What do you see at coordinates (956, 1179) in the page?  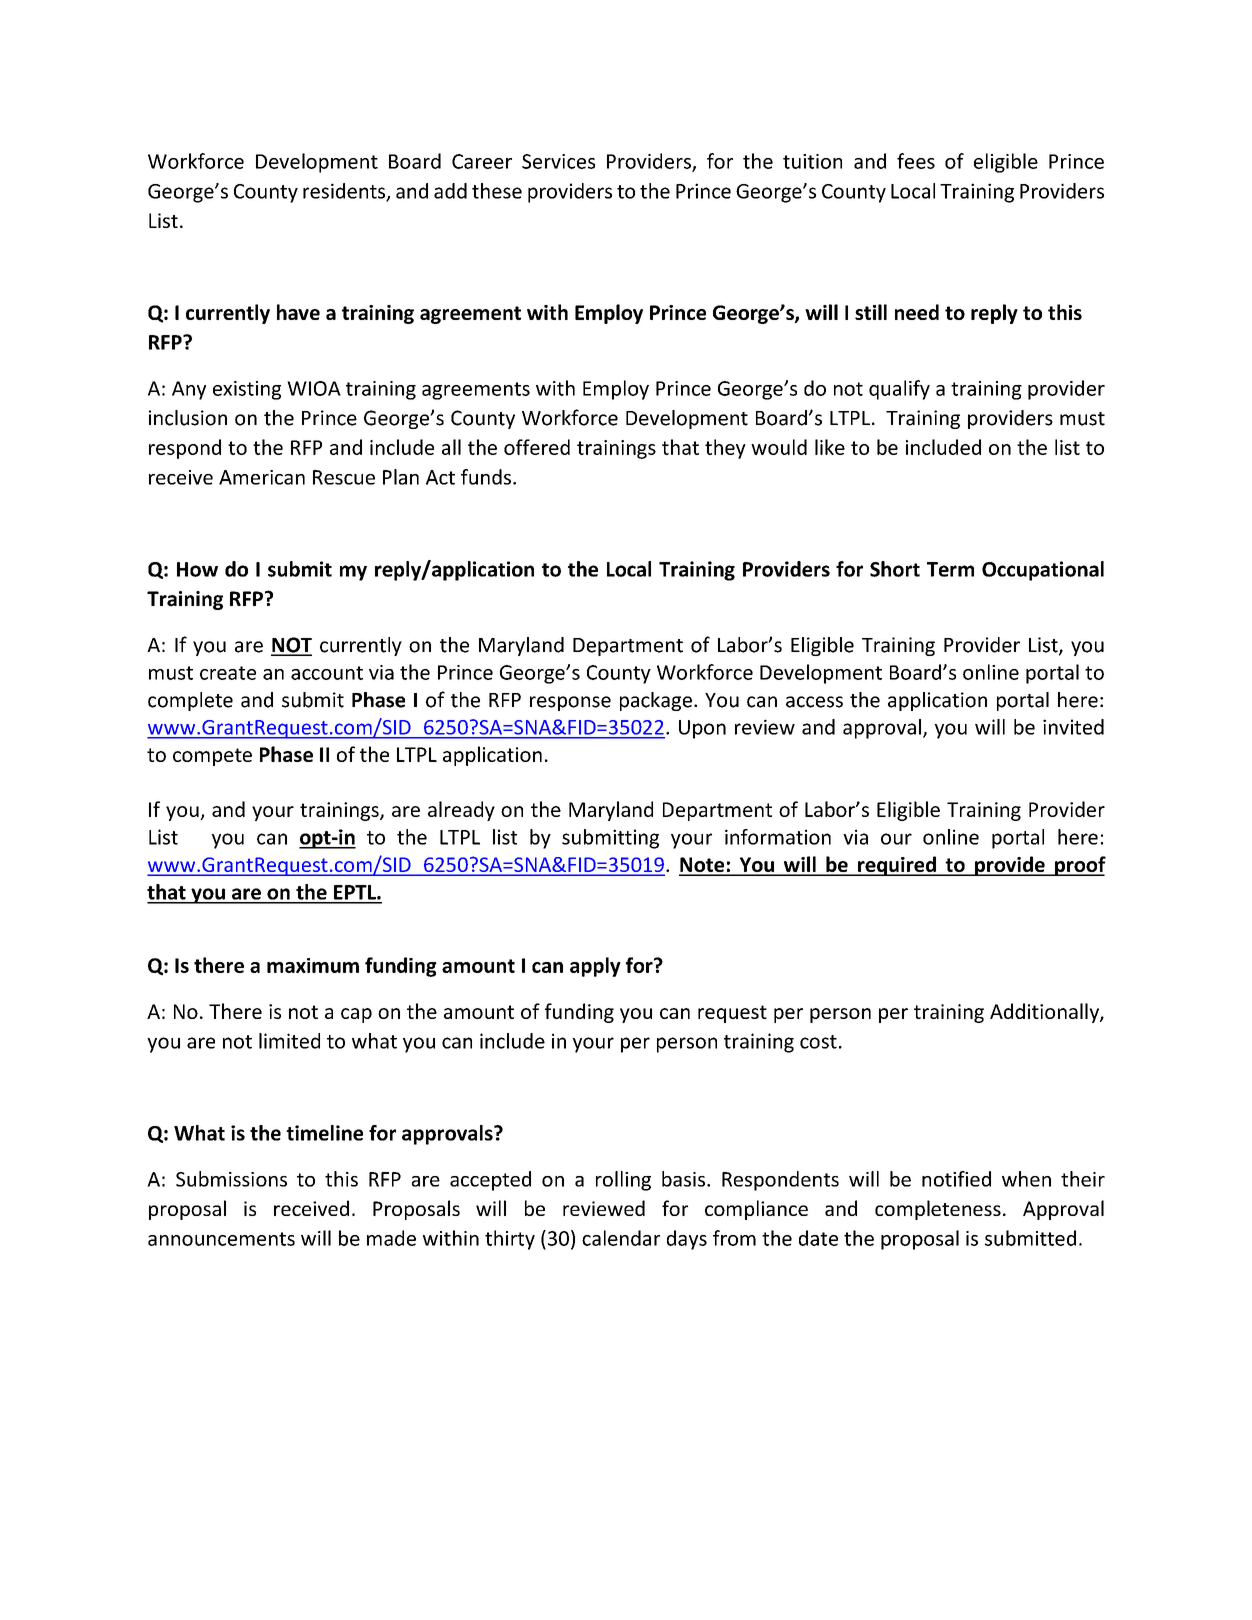 I see `notified` at bounding box center [956, 1179].
